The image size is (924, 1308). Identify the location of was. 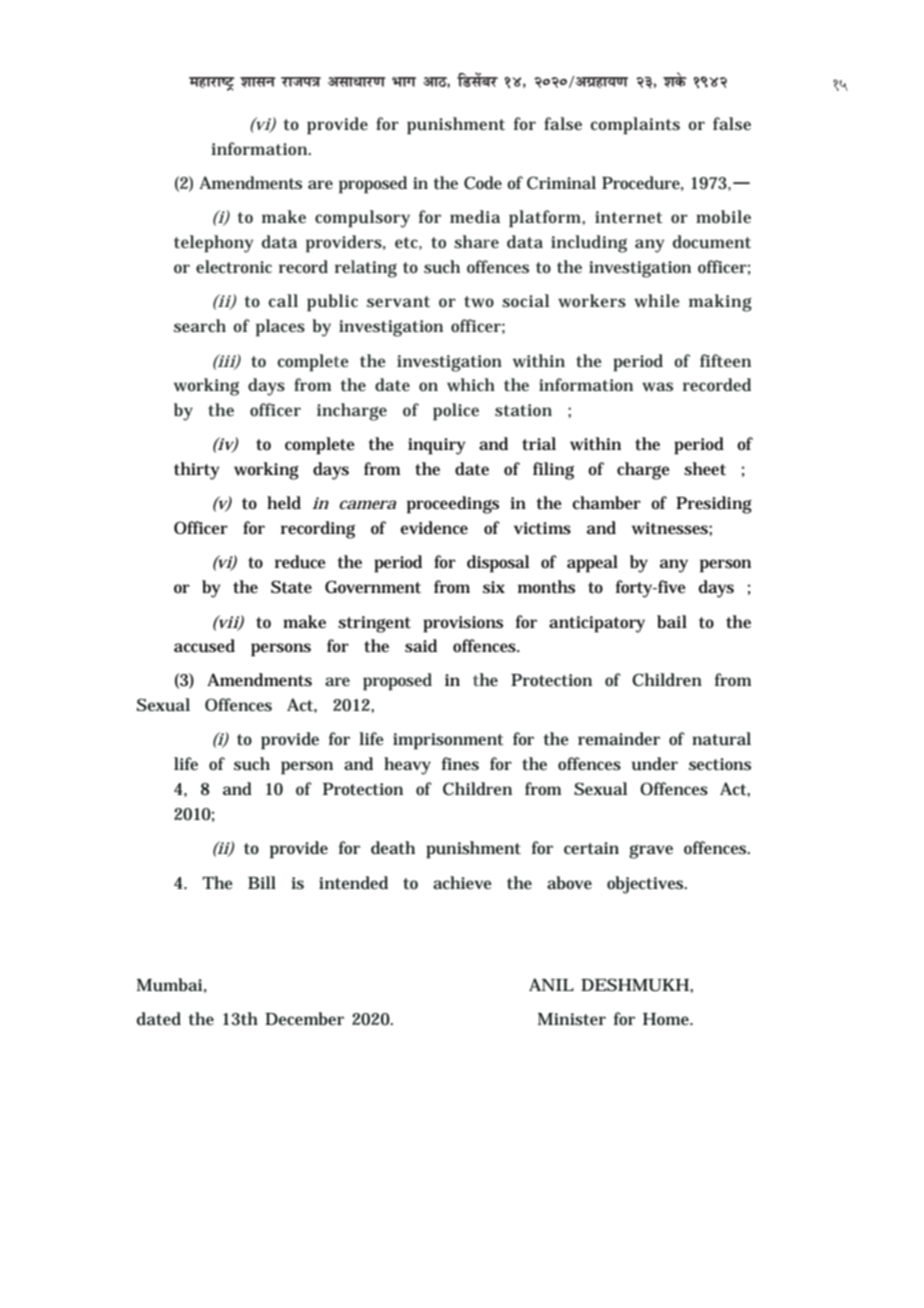
(657, 387).
